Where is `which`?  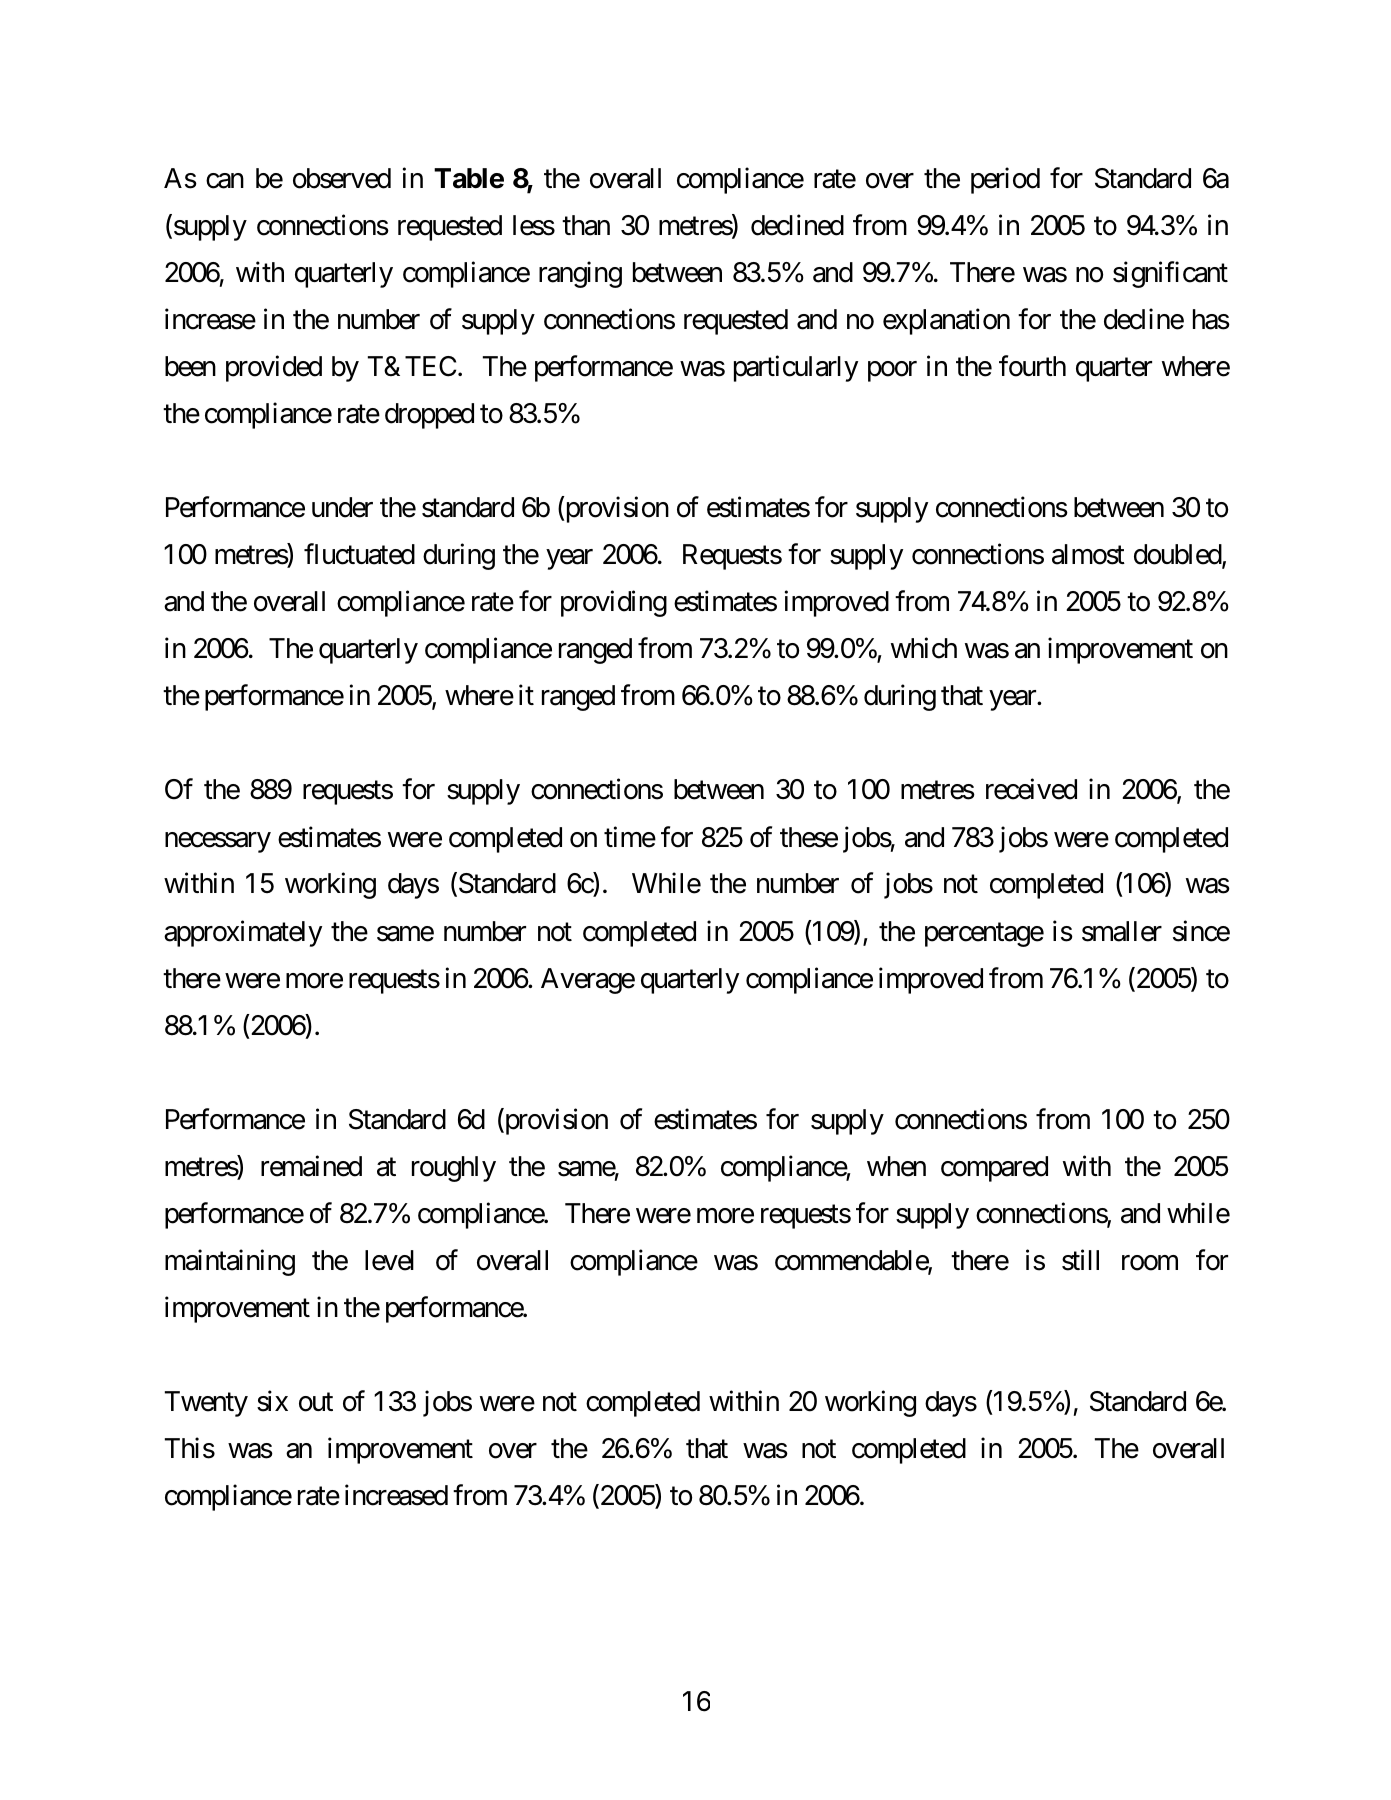 which is located at coordinates (924, 648).
